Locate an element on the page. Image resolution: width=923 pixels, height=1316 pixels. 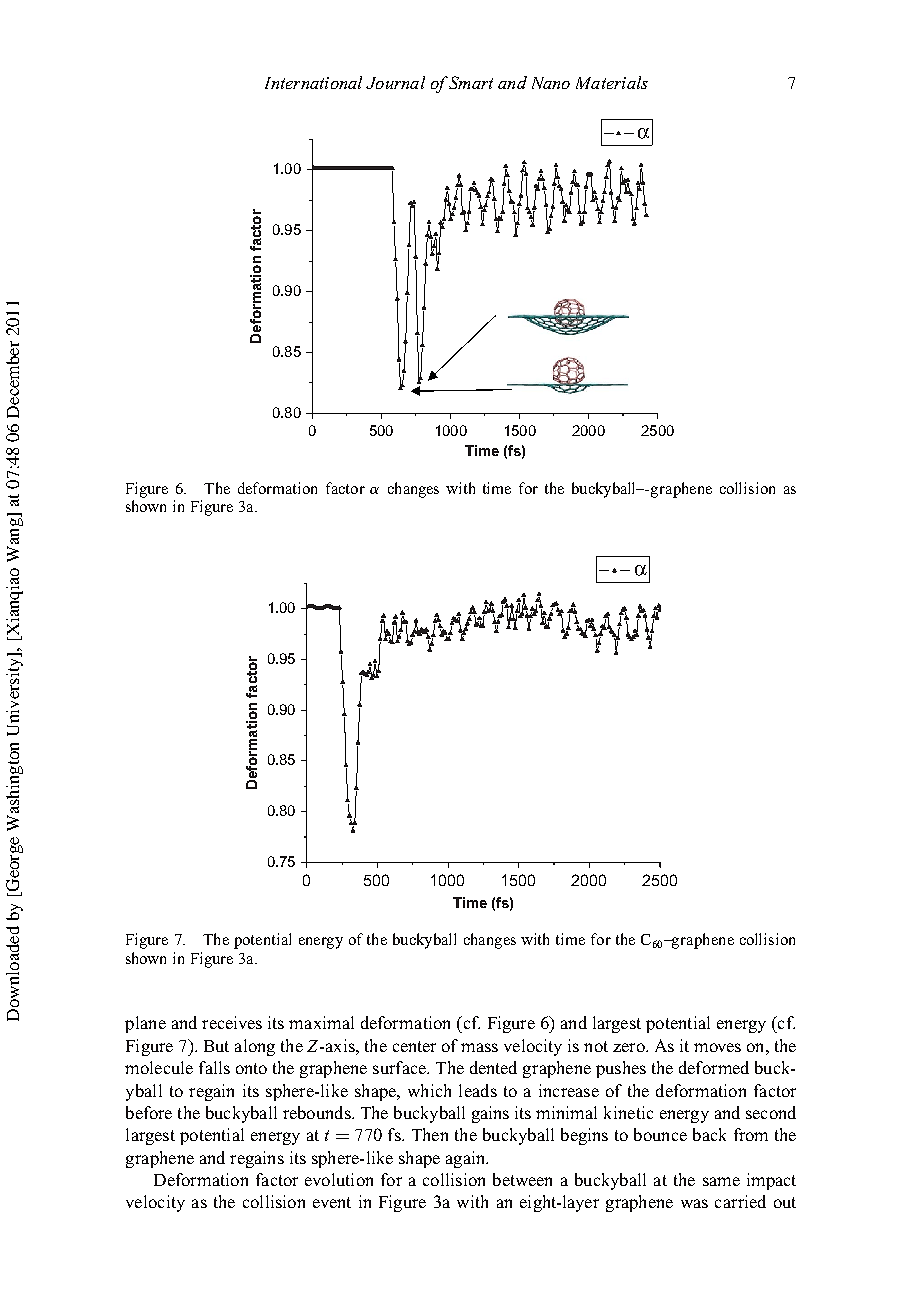
again is located at coordinates (467, 1159).
